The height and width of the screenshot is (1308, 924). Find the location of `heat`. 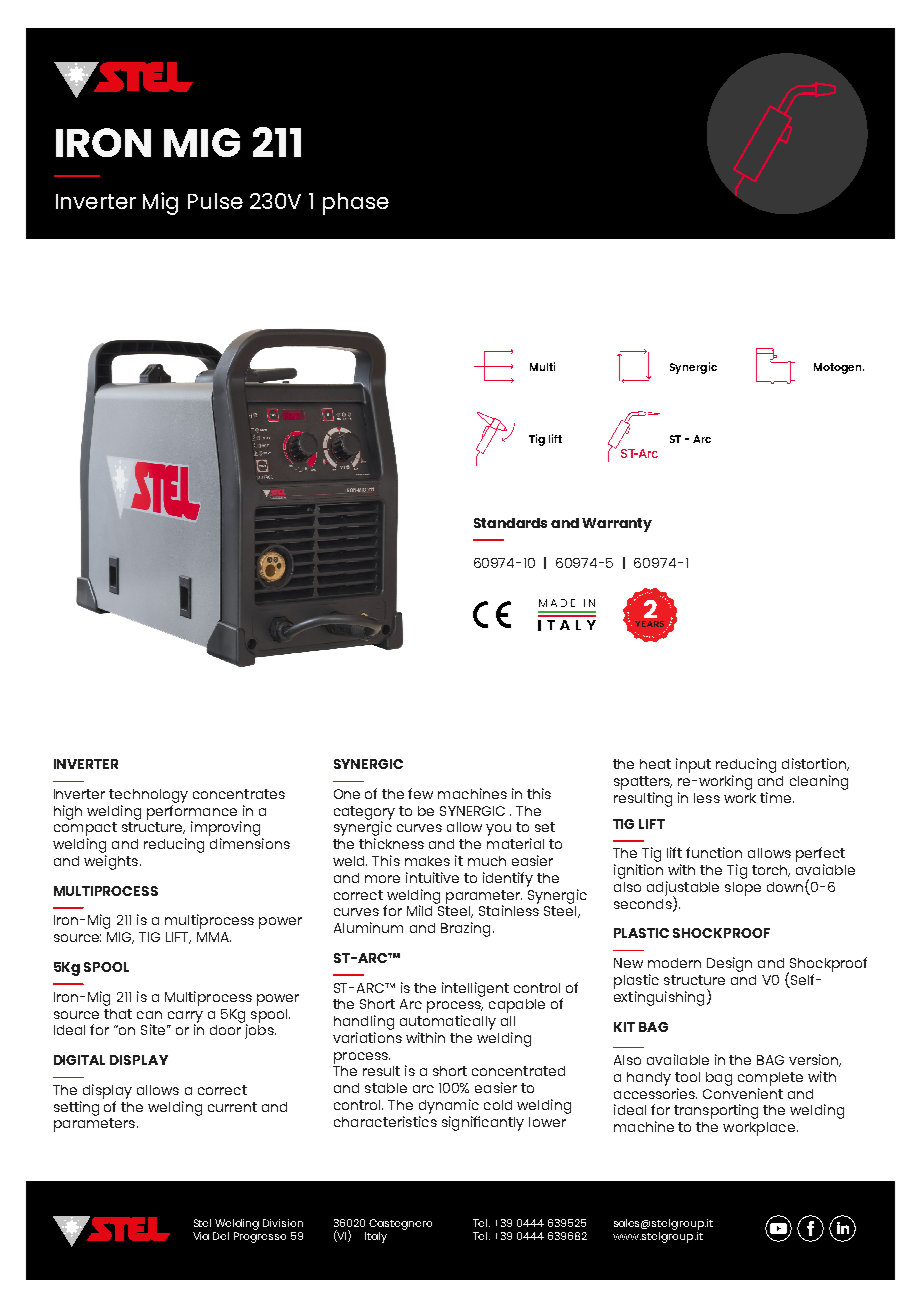

heat is located at coordinates (655, 764).
